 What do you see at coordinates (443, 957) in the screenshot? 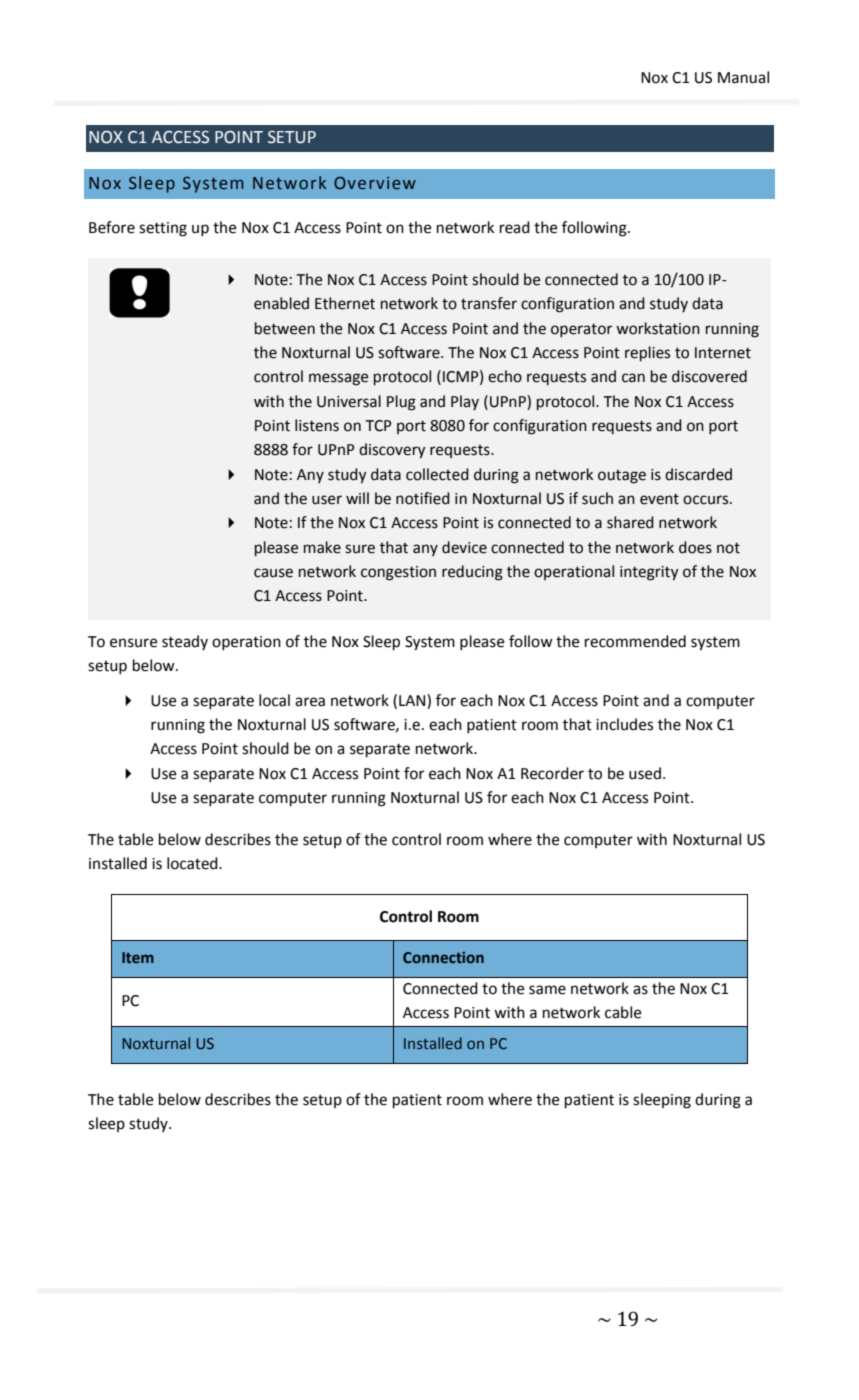
I see `Connection` at bounding box center [443, 957].
